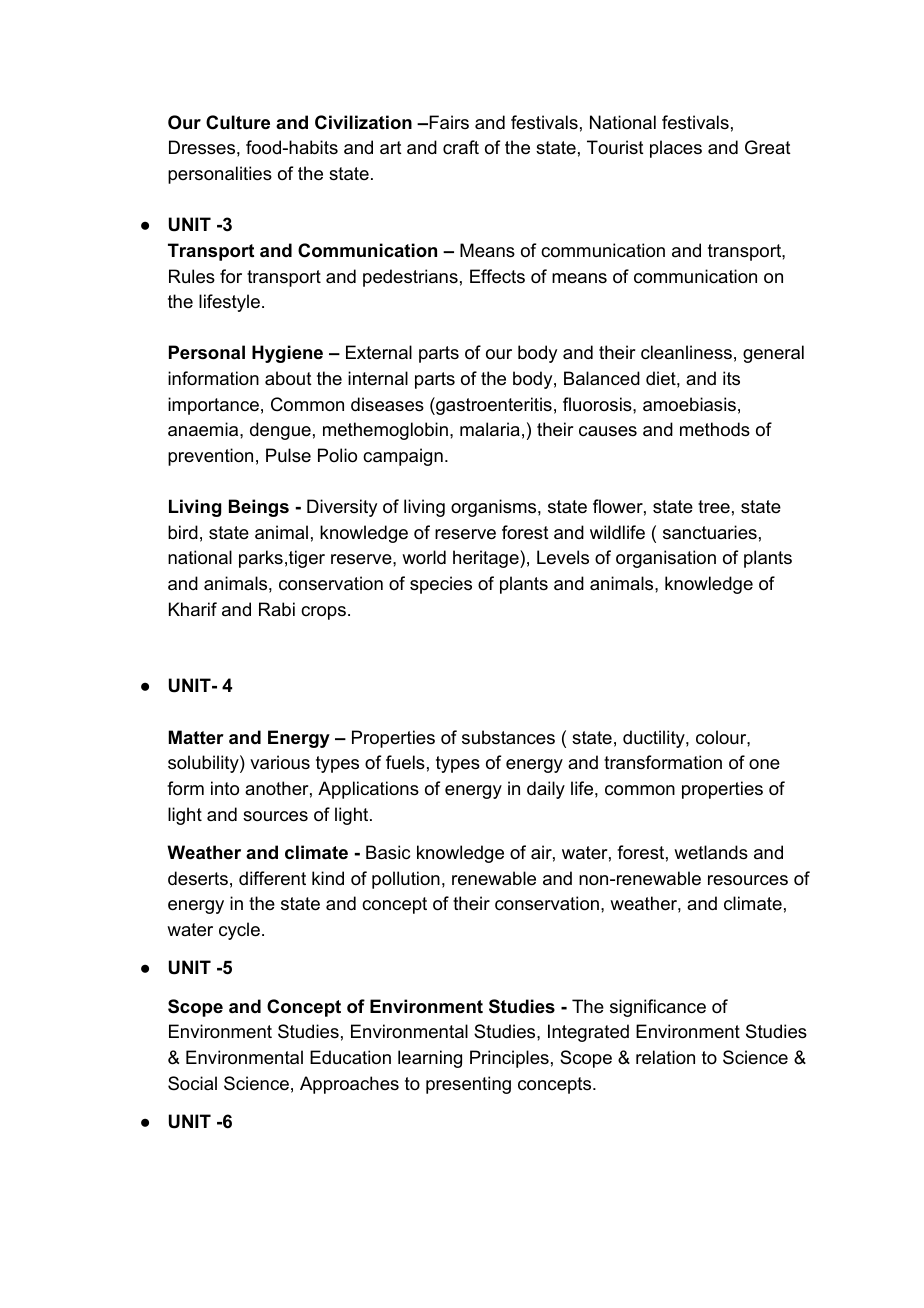 The image size is (924, 1308). What do you see at coordinates (461, 147) in the screenshot?
I see `craft` at bounding box center [461, 147].
